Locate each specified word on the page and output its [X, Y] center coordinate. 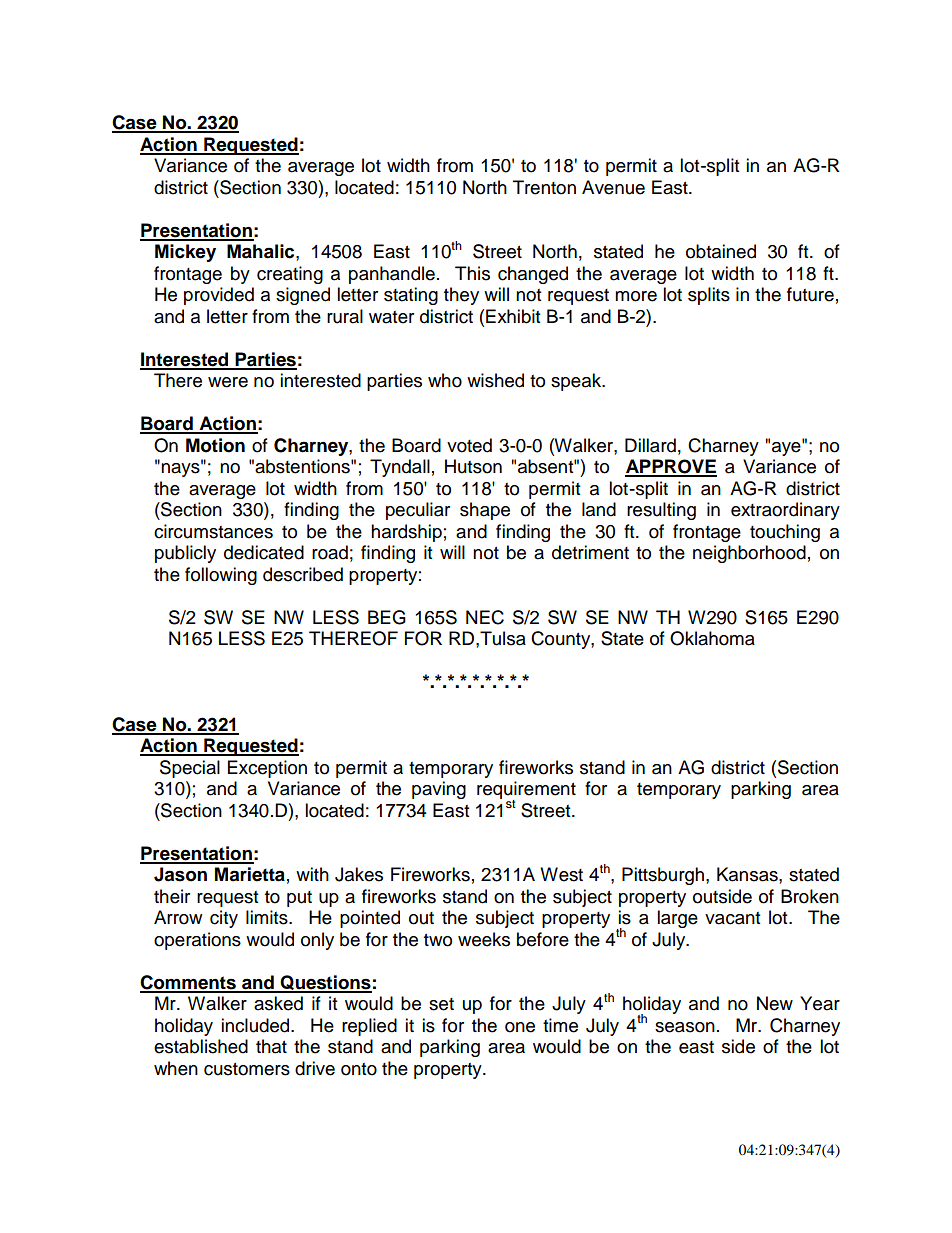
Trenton [544, 187]
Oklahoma [712, 638]
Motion [215, 445]
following [221, 576]
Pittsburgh [663, 876]
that [271, 1046]
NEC [485, 617]
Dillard [650, 445]
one [520, 1027]
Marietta [250, 874]
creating [290, 275]
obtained [721, 251]
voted [469, 445]
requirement [526, 791]
